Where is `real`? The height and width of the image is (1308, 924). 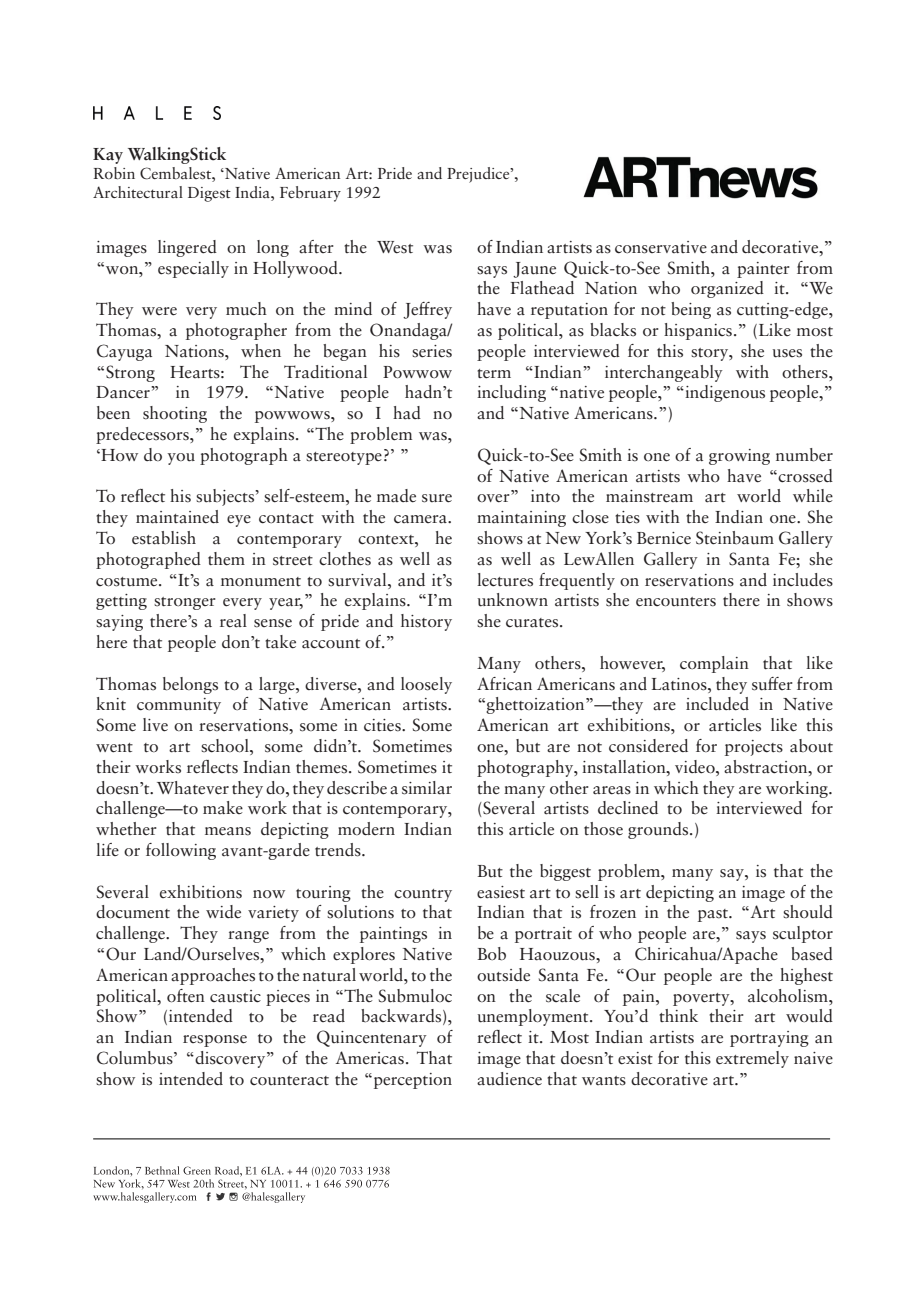 real is located at coordinates (233, 621).
